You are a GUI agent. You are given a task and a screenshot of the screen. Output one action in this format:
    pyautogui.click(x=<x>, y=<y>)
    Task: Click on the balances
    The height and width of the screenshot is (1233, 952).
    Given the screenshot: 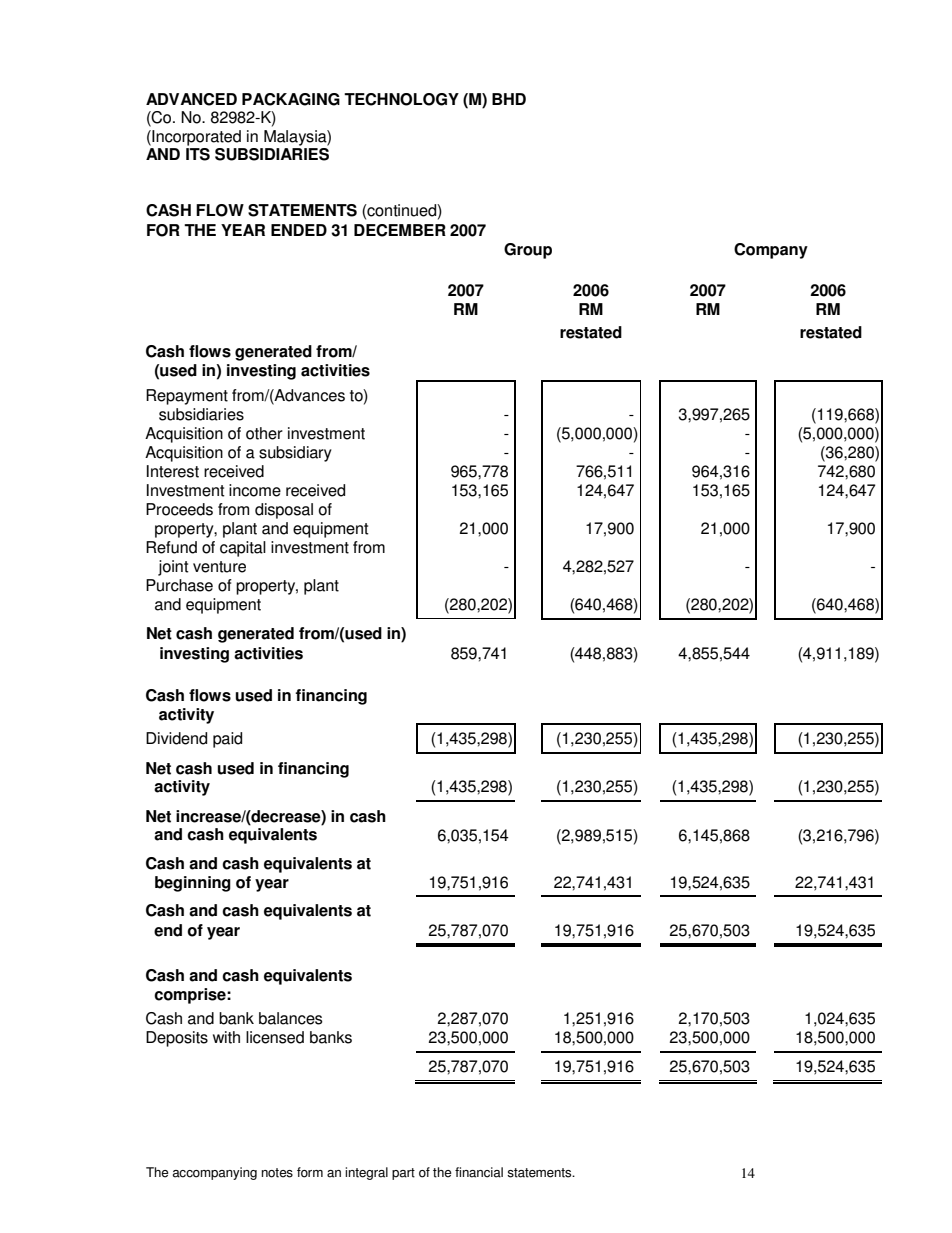 What is the action you would take?
    pyautogui.click(x=291, y=1018)
